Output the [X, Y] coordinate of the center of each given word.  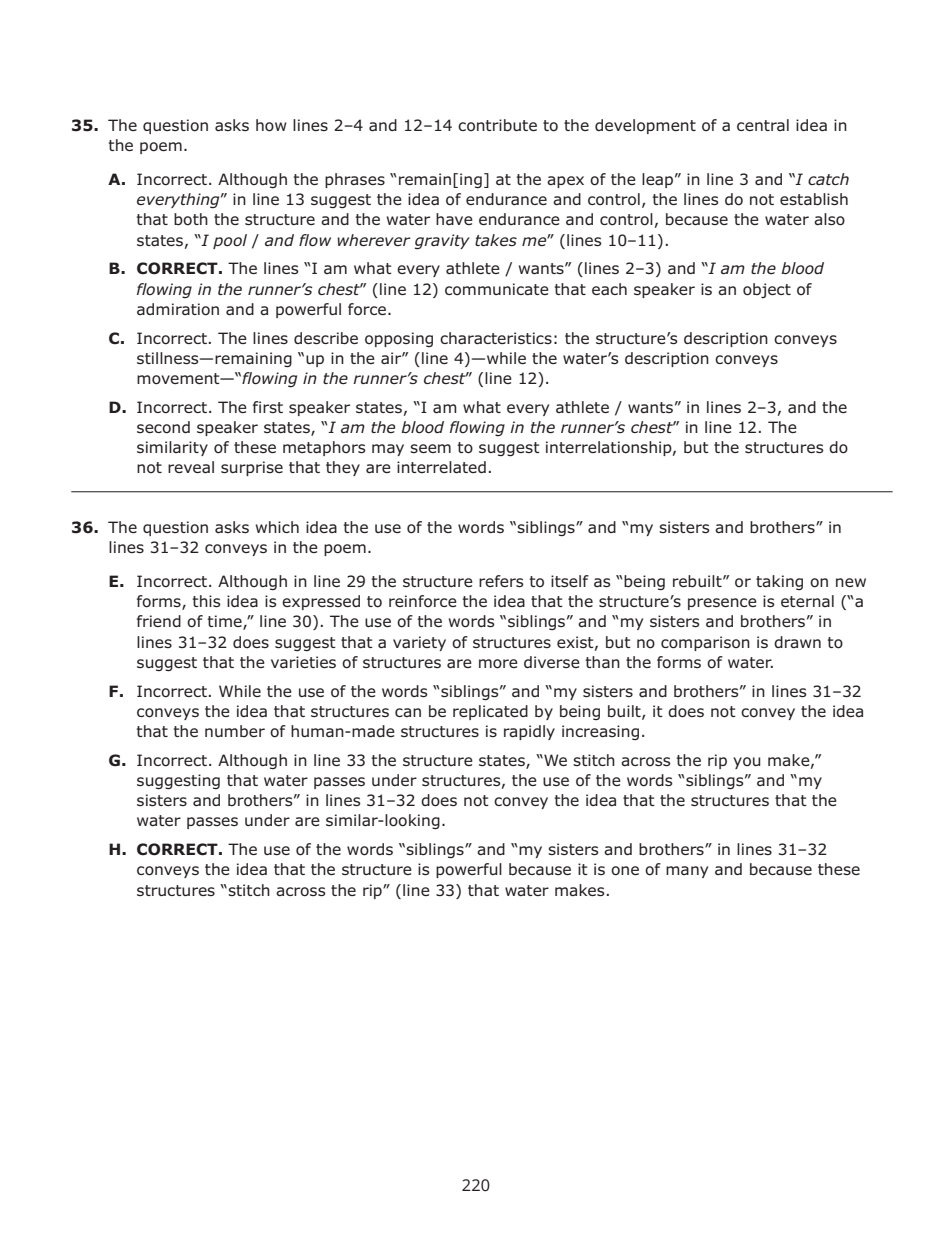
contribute [497, 125]
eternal [807, 601]
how [271, 125]
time [226, 622]
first [268, 407]
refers [501, 581]
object [767, 290]
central [763, 125]
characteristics [496, 338]
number [235, 731]
